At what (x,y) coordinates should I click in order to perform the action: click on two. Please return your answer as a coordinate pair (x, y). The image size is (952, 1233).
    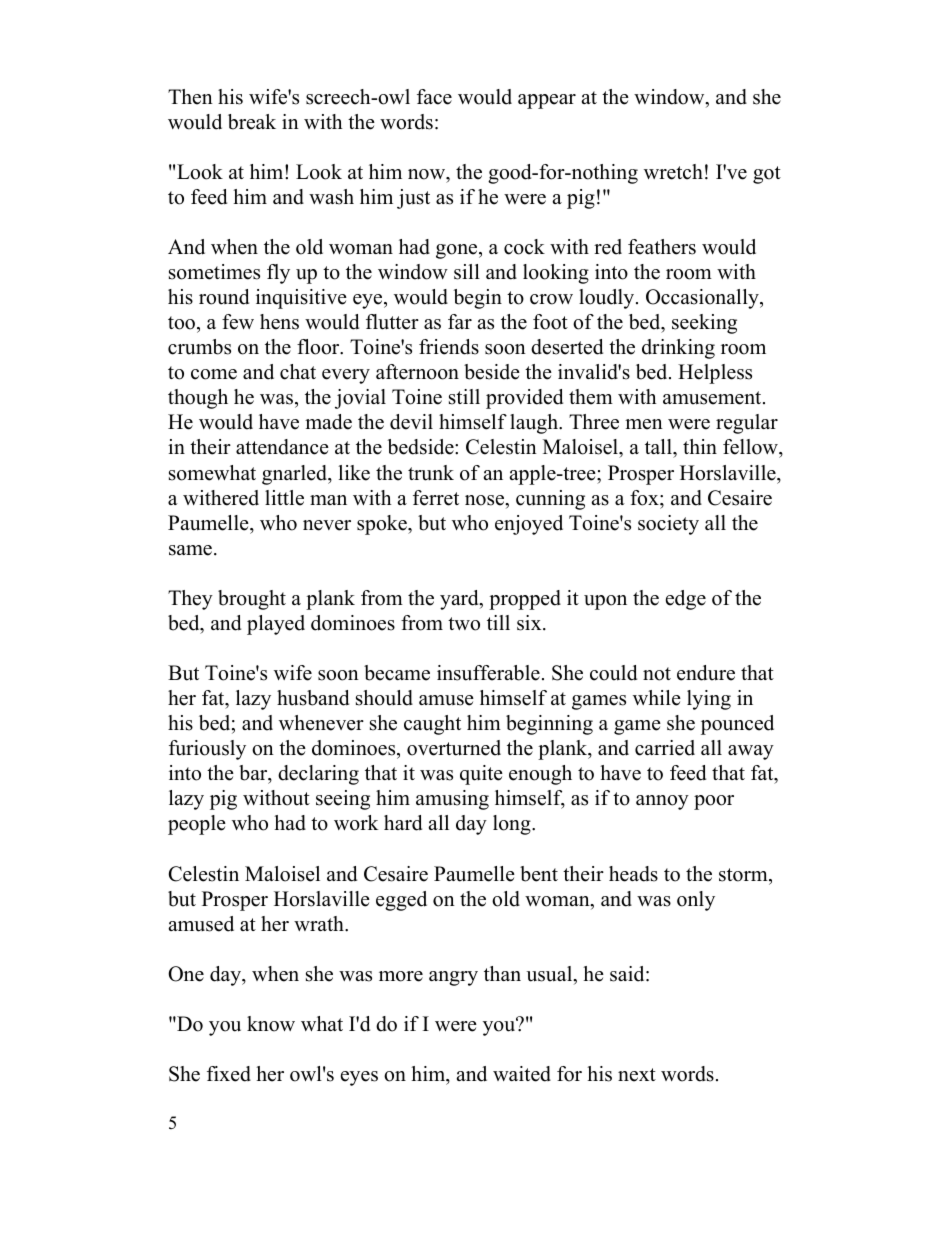
    Looking at the image, I should click on (464, 624).
